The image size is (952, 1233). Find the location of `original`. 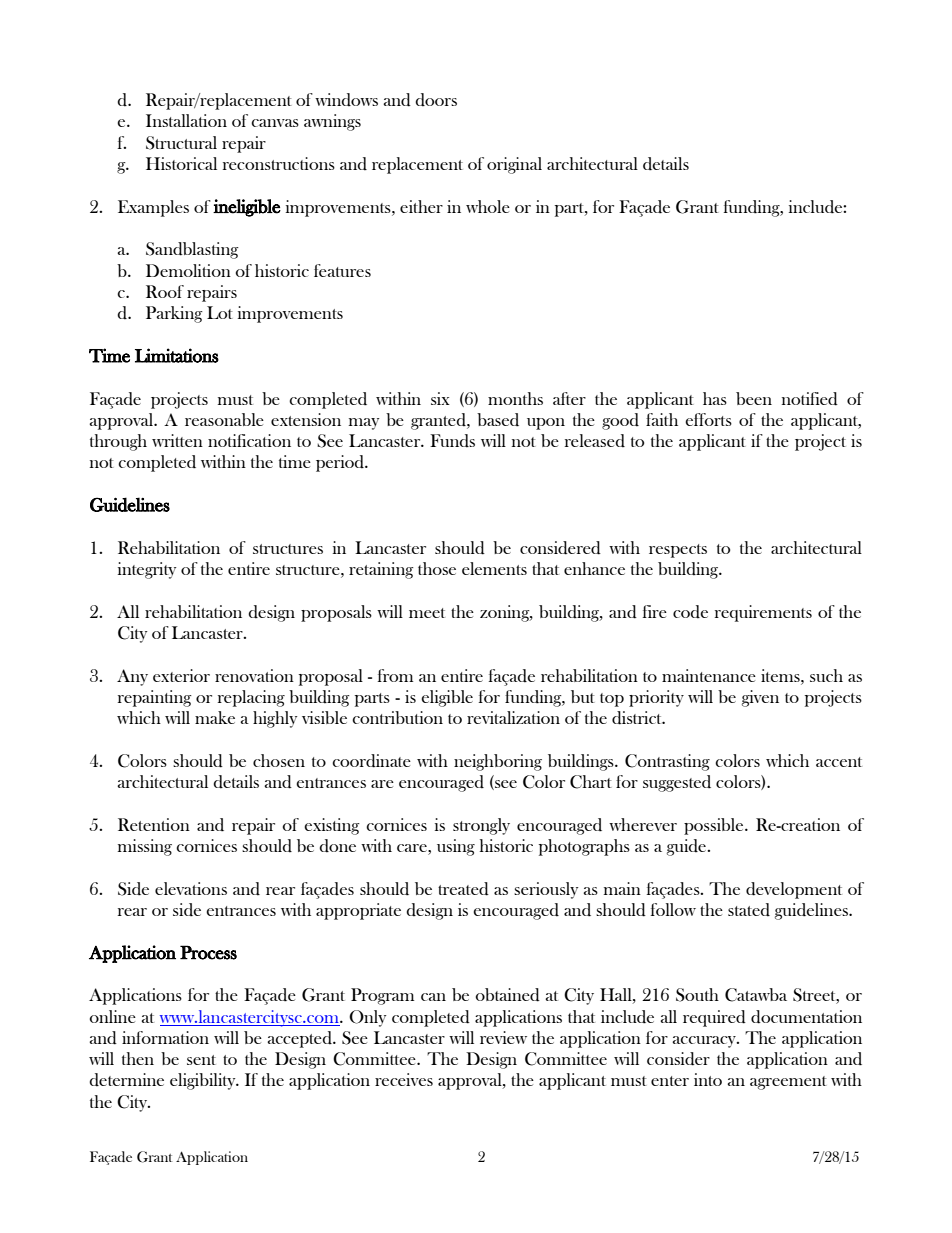

original is located at coordinates (514, 165).
